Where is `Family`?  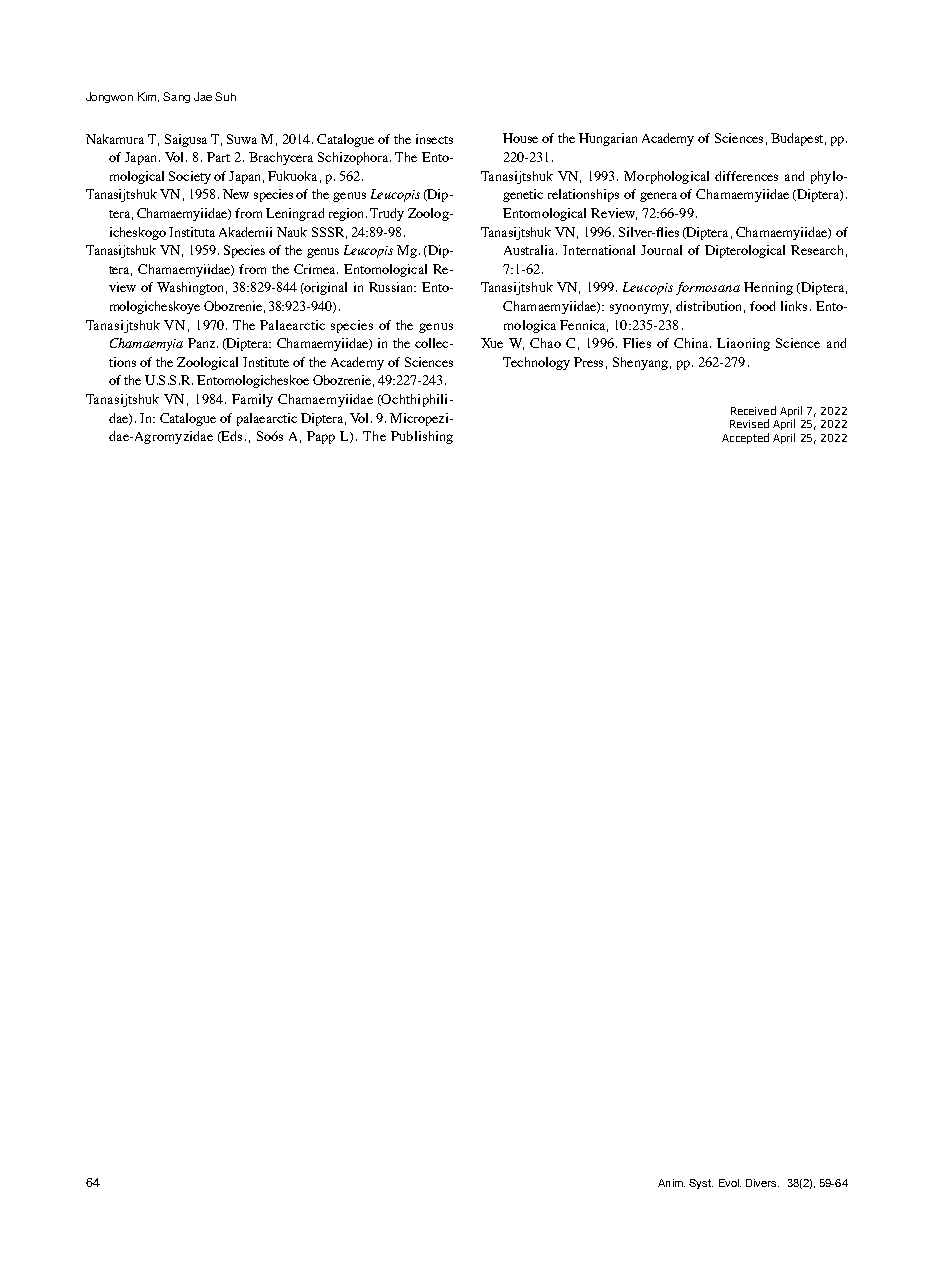 Family is located at coordinates (252, 400).
